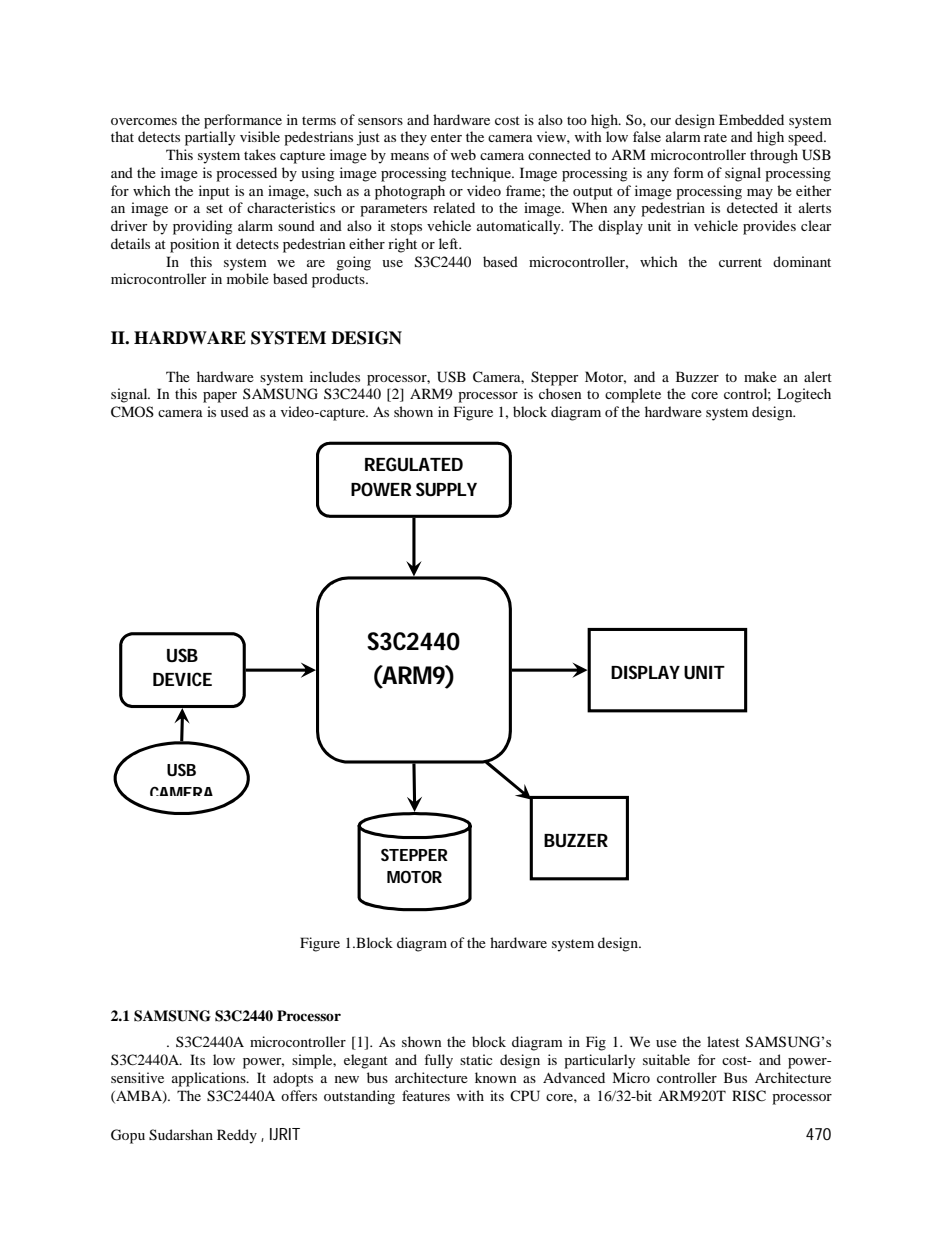  I want to click on used, so click(234, 411).
